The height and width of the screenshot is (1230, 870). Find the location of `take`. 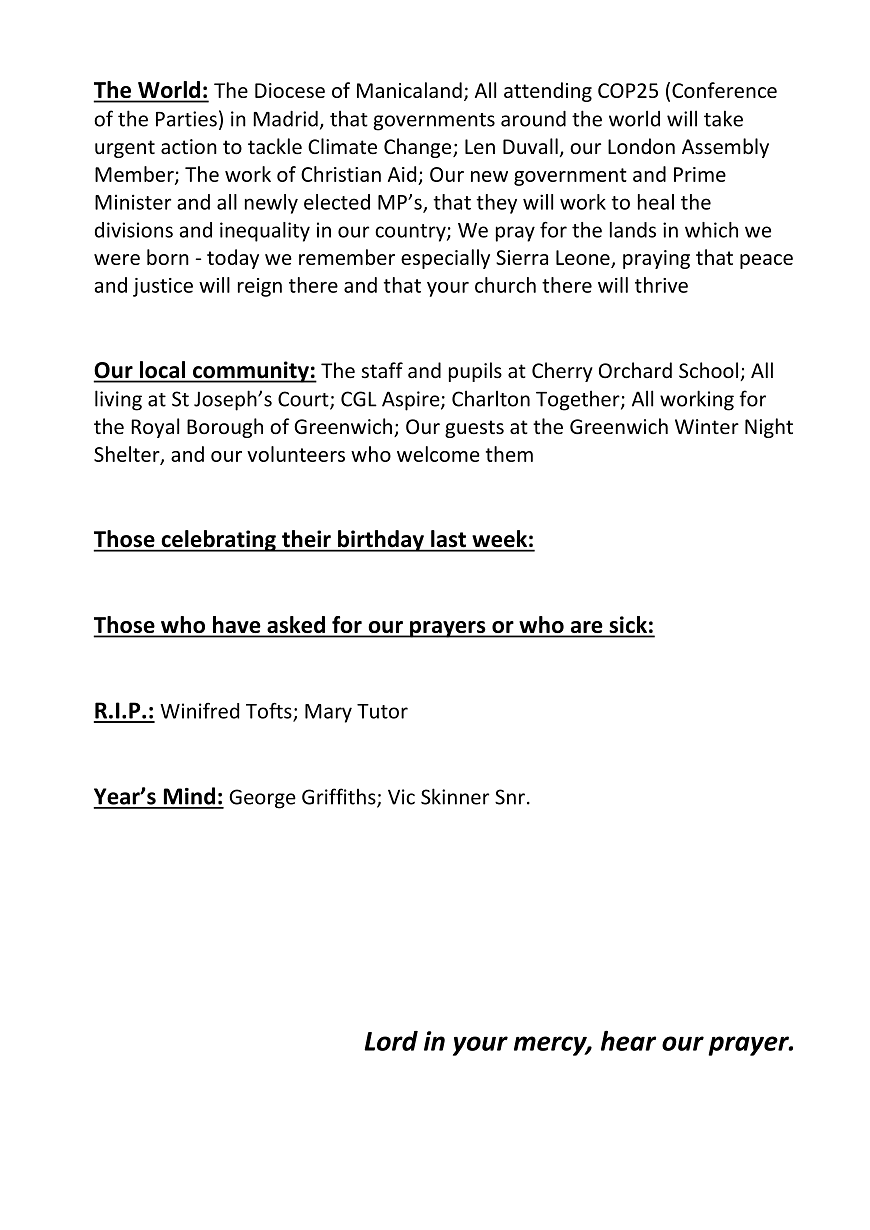

take is located at coordinates (723, 118).
